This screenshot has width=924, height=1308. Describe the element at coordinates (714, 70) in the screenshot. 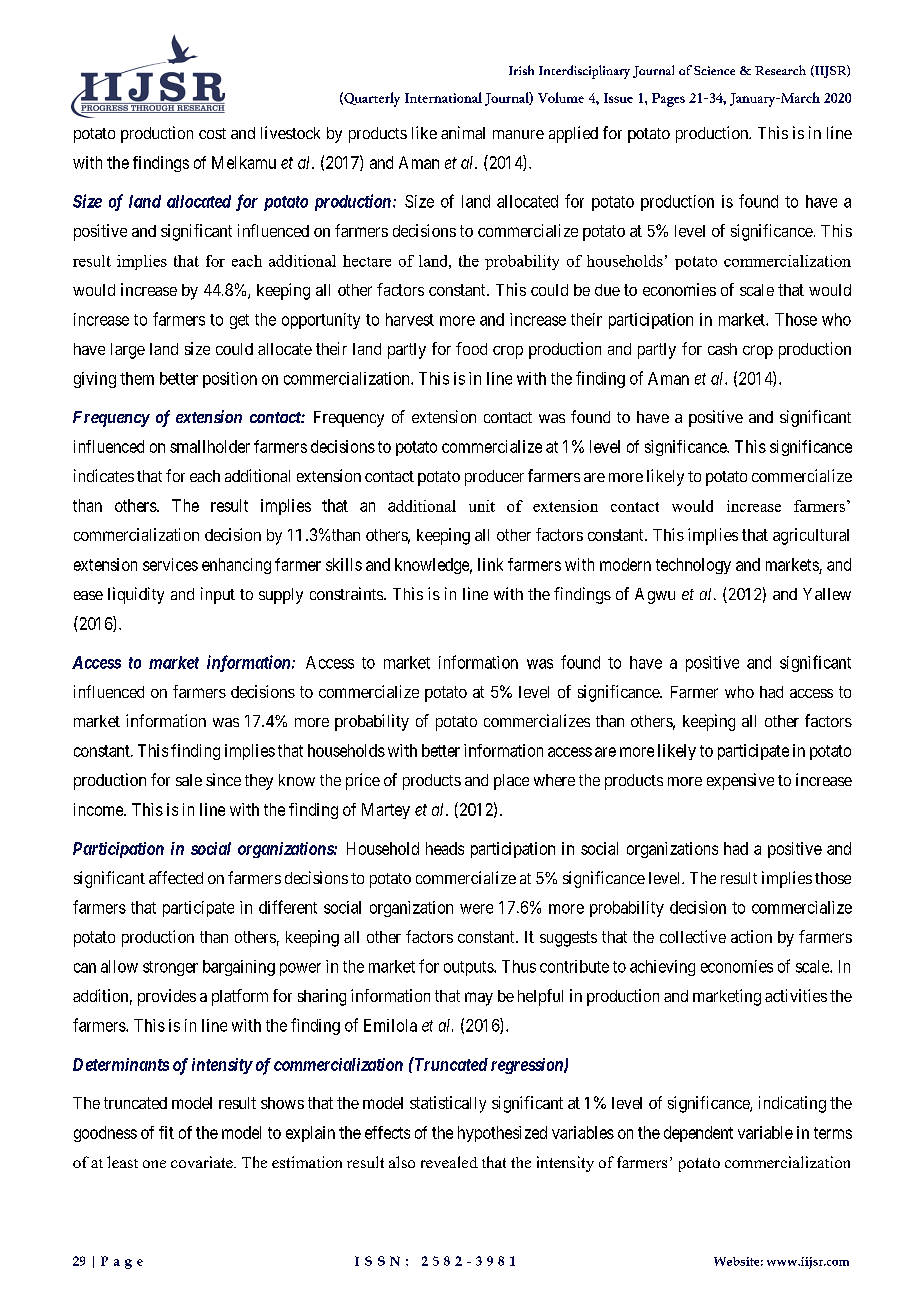

I see `Science` at that location.
